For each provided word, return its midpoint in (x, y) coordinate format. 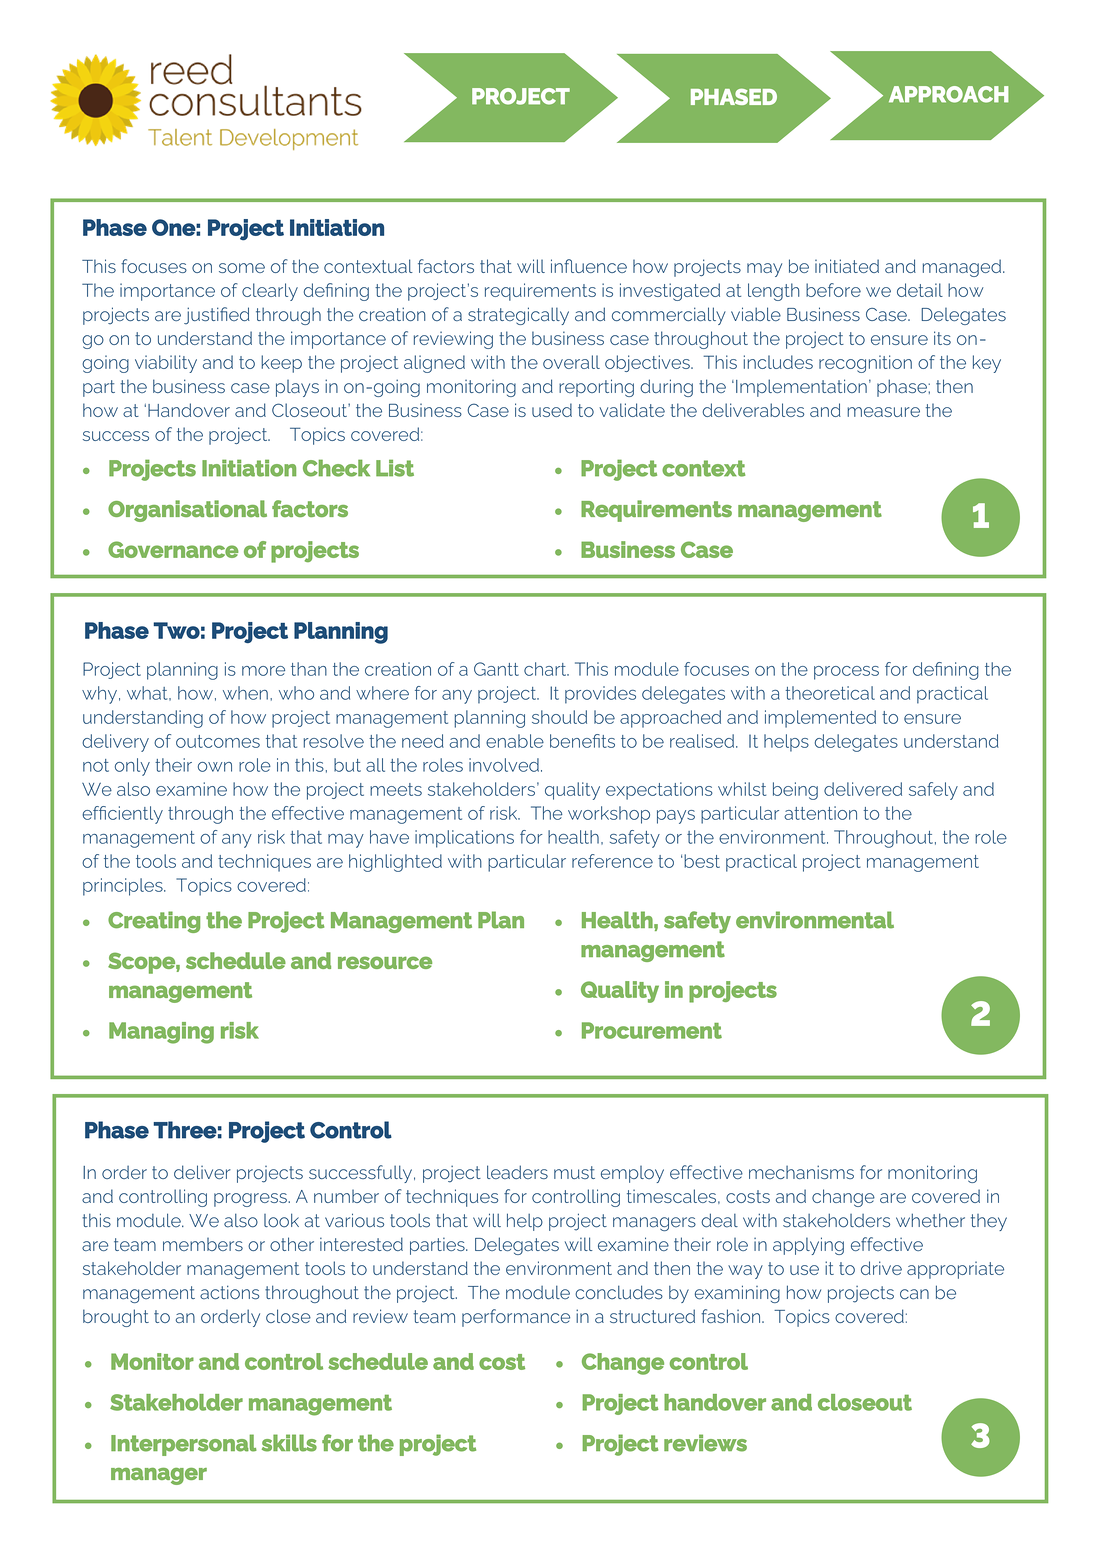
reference (612, 861)
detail (920, 290)
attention (820, 813)
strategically (518, 316)
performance (516, 1318)
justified (217, 316)
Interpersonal (184, 1445)
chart (546, 669)
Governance (173, 549)
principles (124, 887)
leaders (517, 1172)
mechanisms (801, 1172)
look (281, 1220)
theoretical (830, 693)
